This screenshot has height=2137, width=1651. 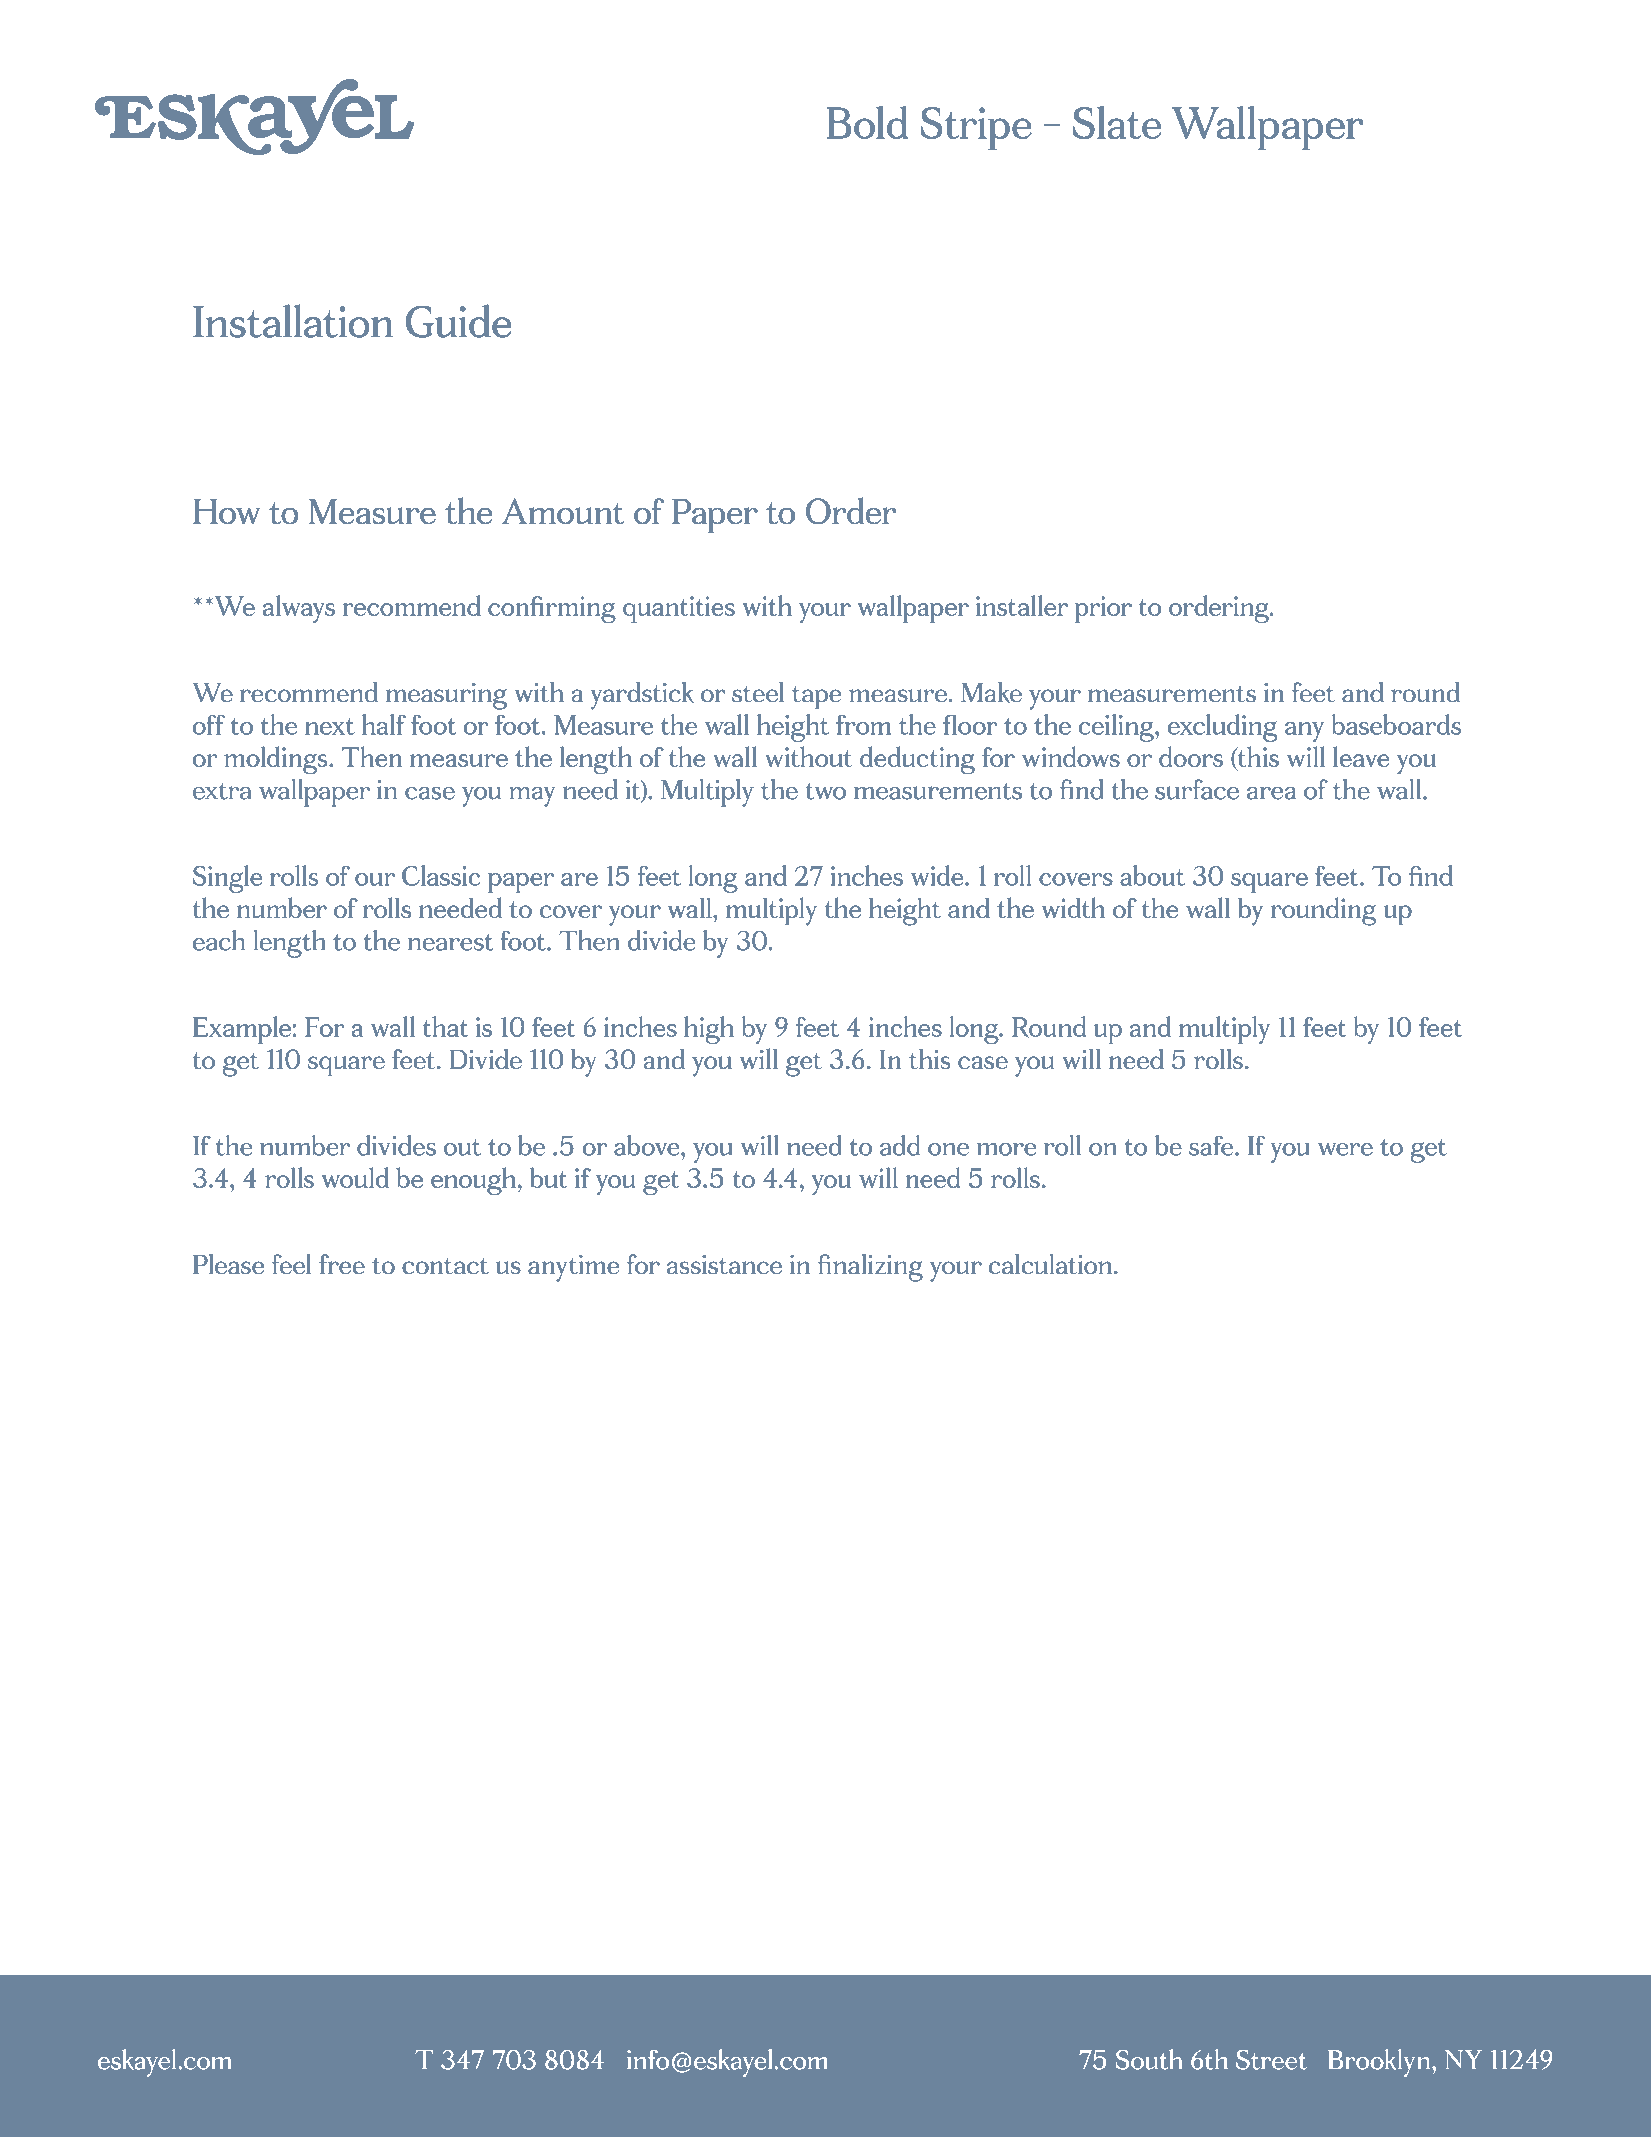 I want to click on safe, so click(x=1212, y=1145).
